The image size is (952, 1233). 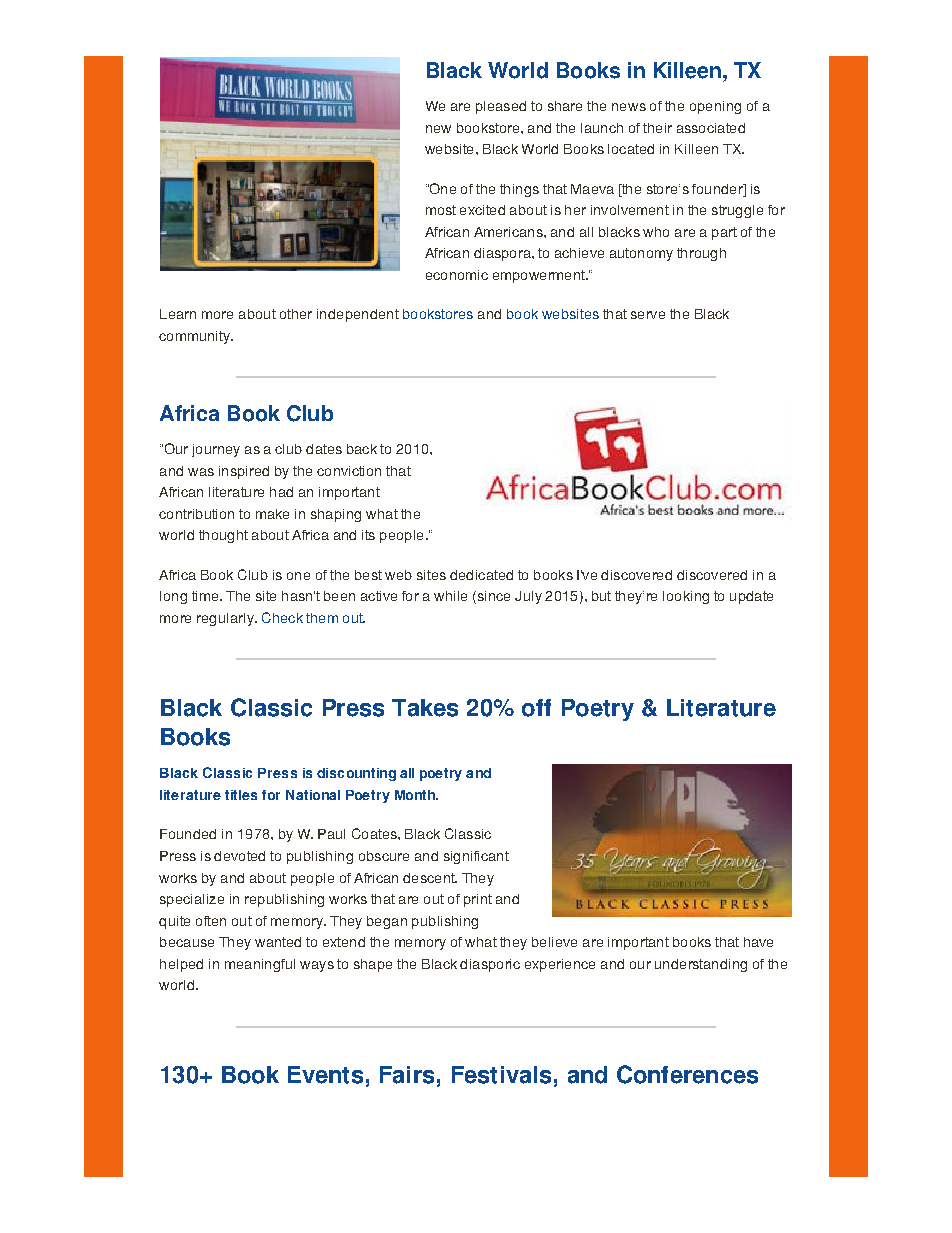 I want to click on back, so click(x=362, y=449).
